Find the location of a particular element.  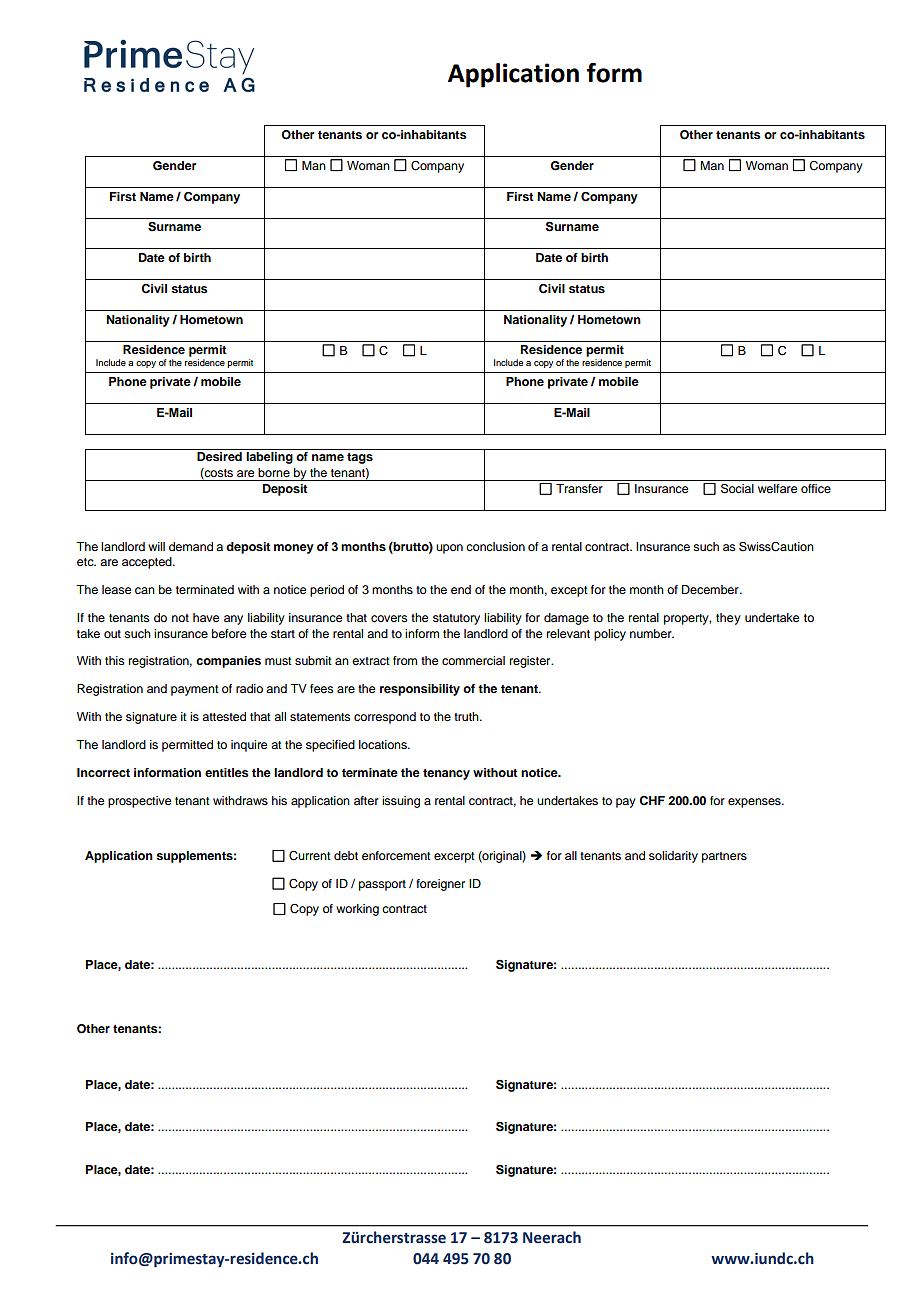

Current is located at coordinates (310, 856).
